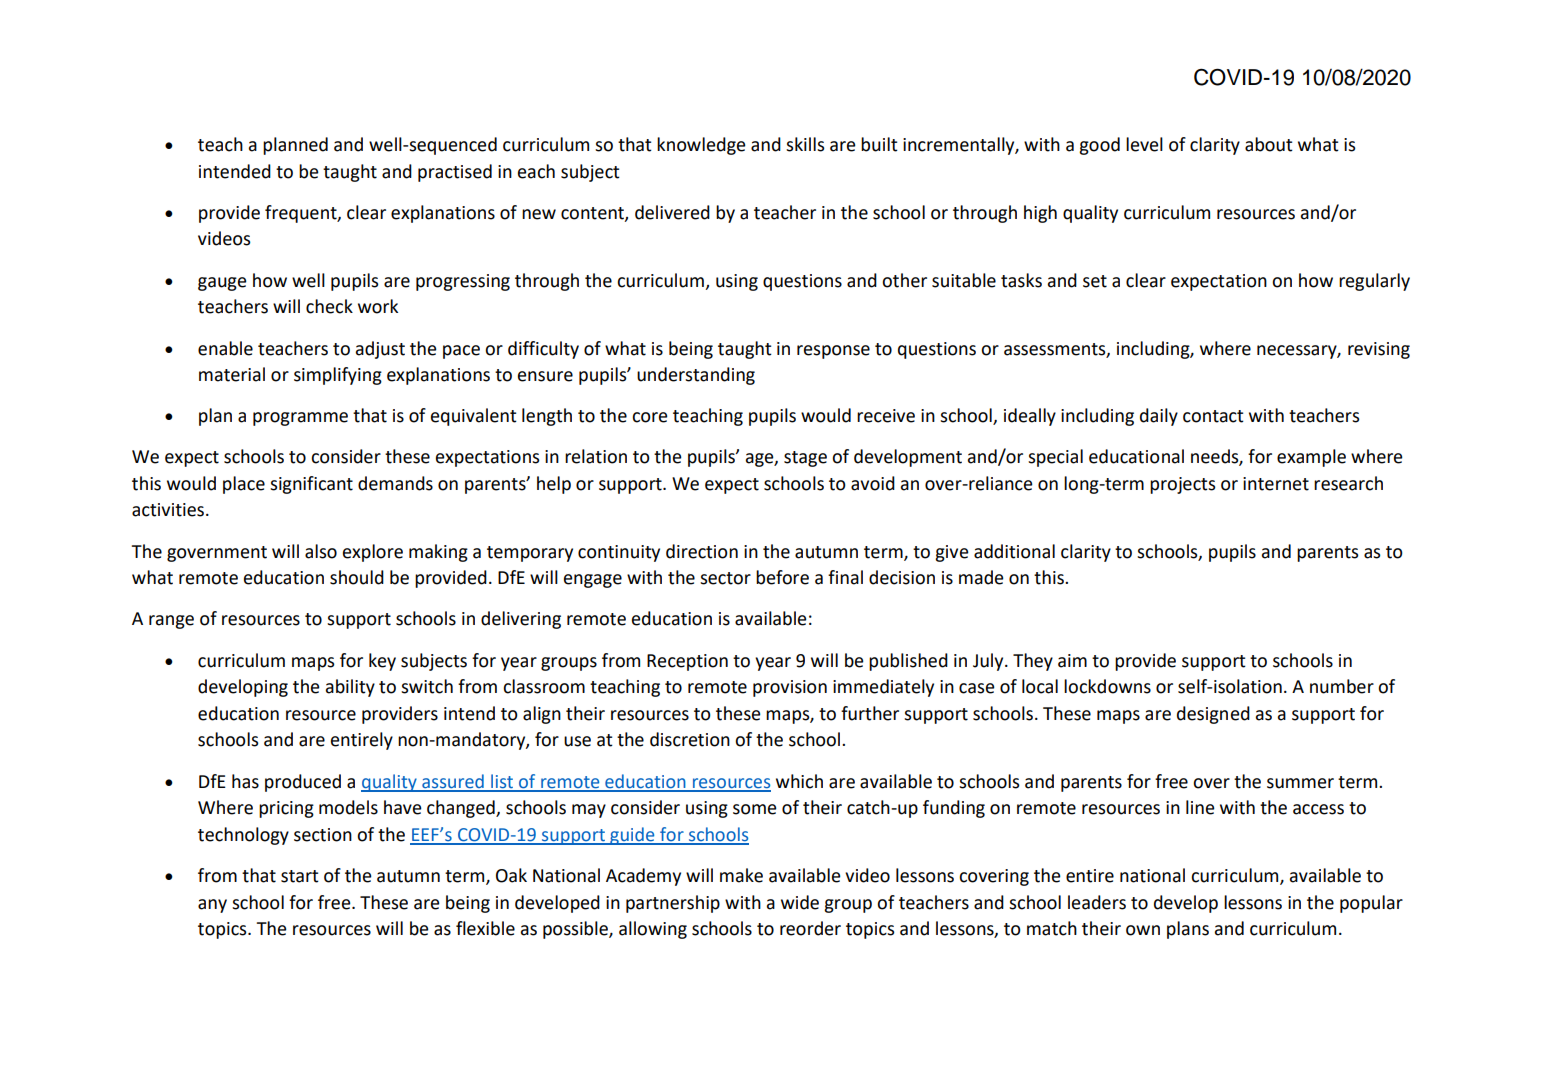 This screenshot has height=1091, width=1543. Describe the element at coordinates (321, 551) in the screenshot. I see `also` at that location.
